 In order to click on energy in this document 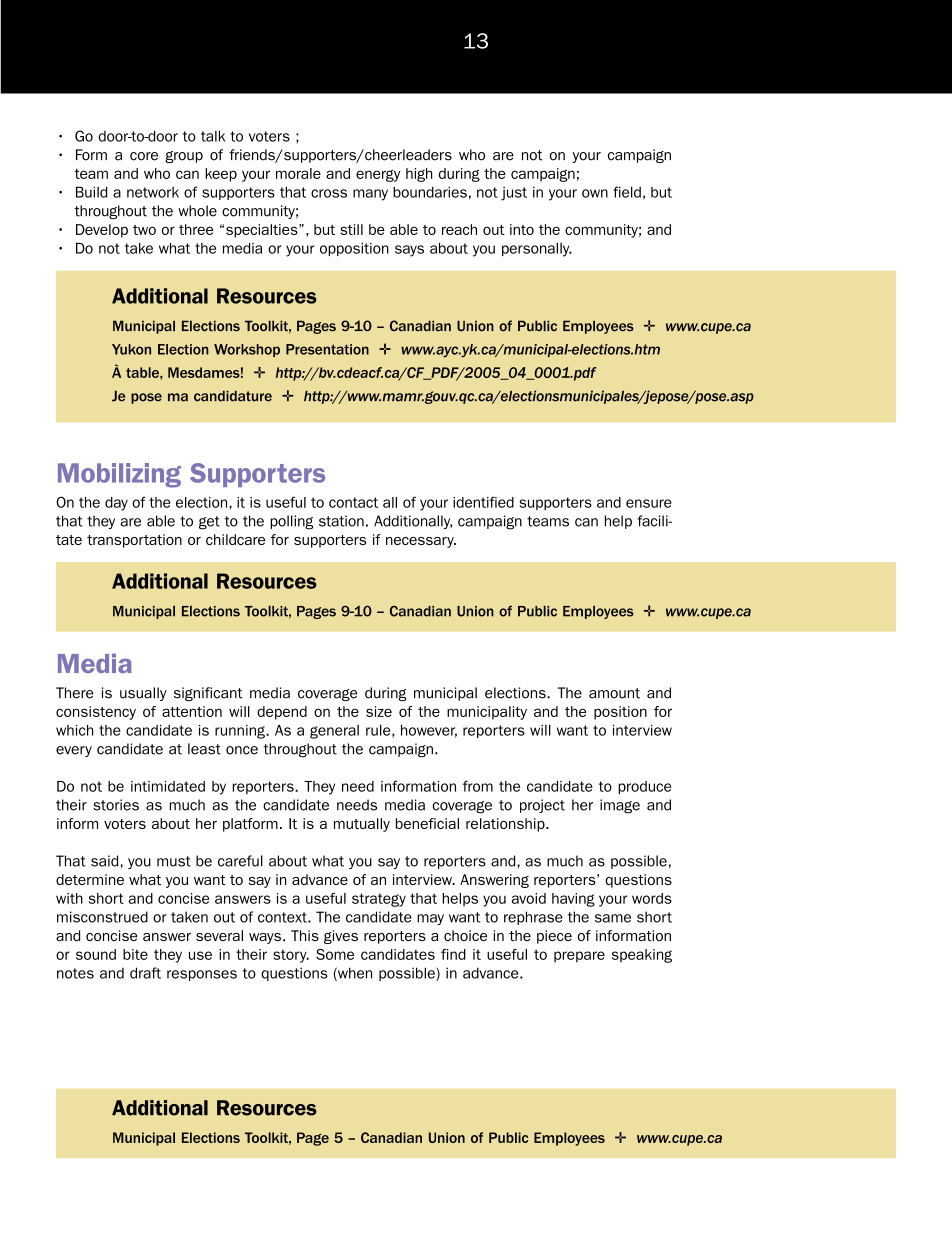, I will do `click(378, 175)`.
